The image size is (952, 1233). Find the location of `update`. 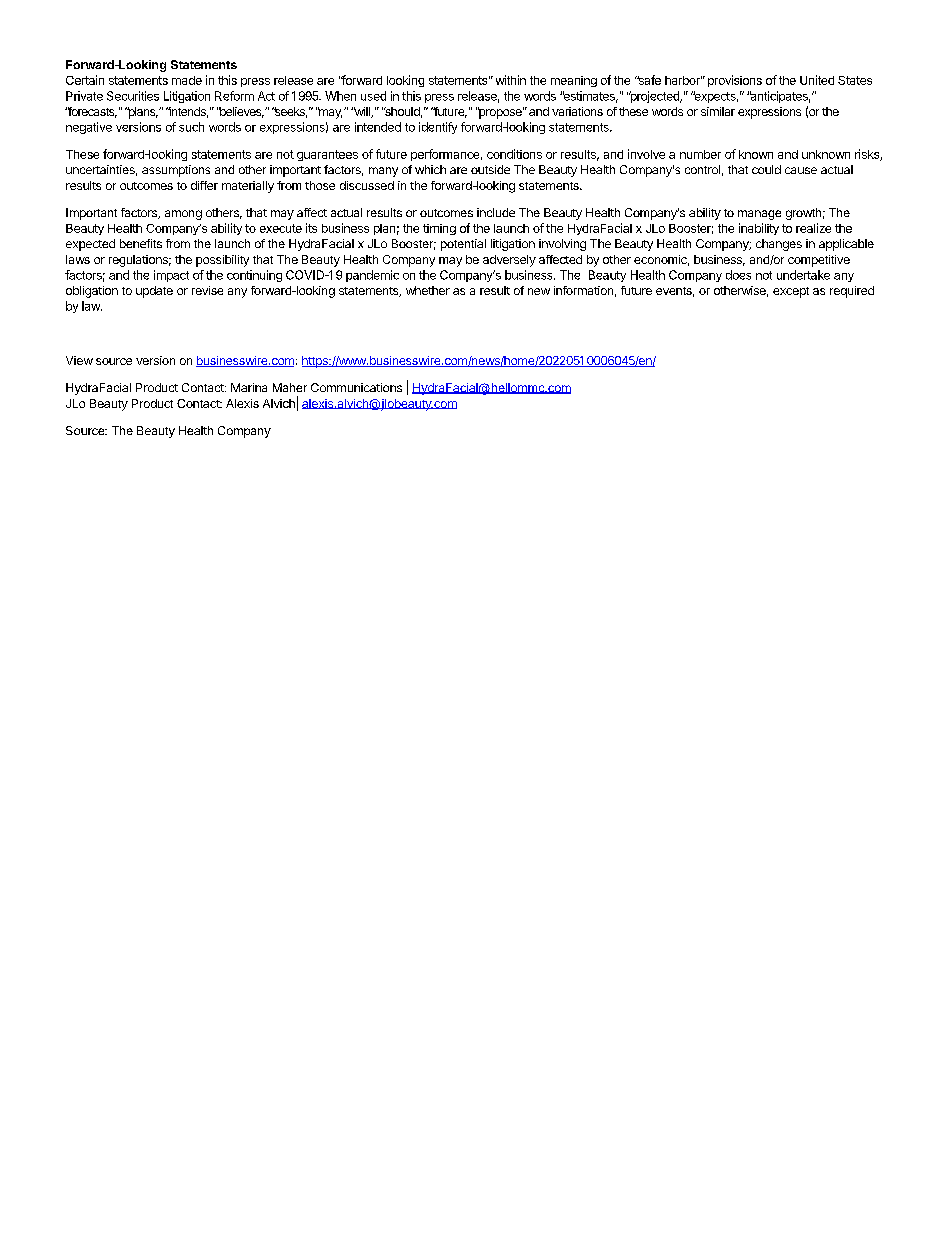

update is located at coordinates (154, 292).
